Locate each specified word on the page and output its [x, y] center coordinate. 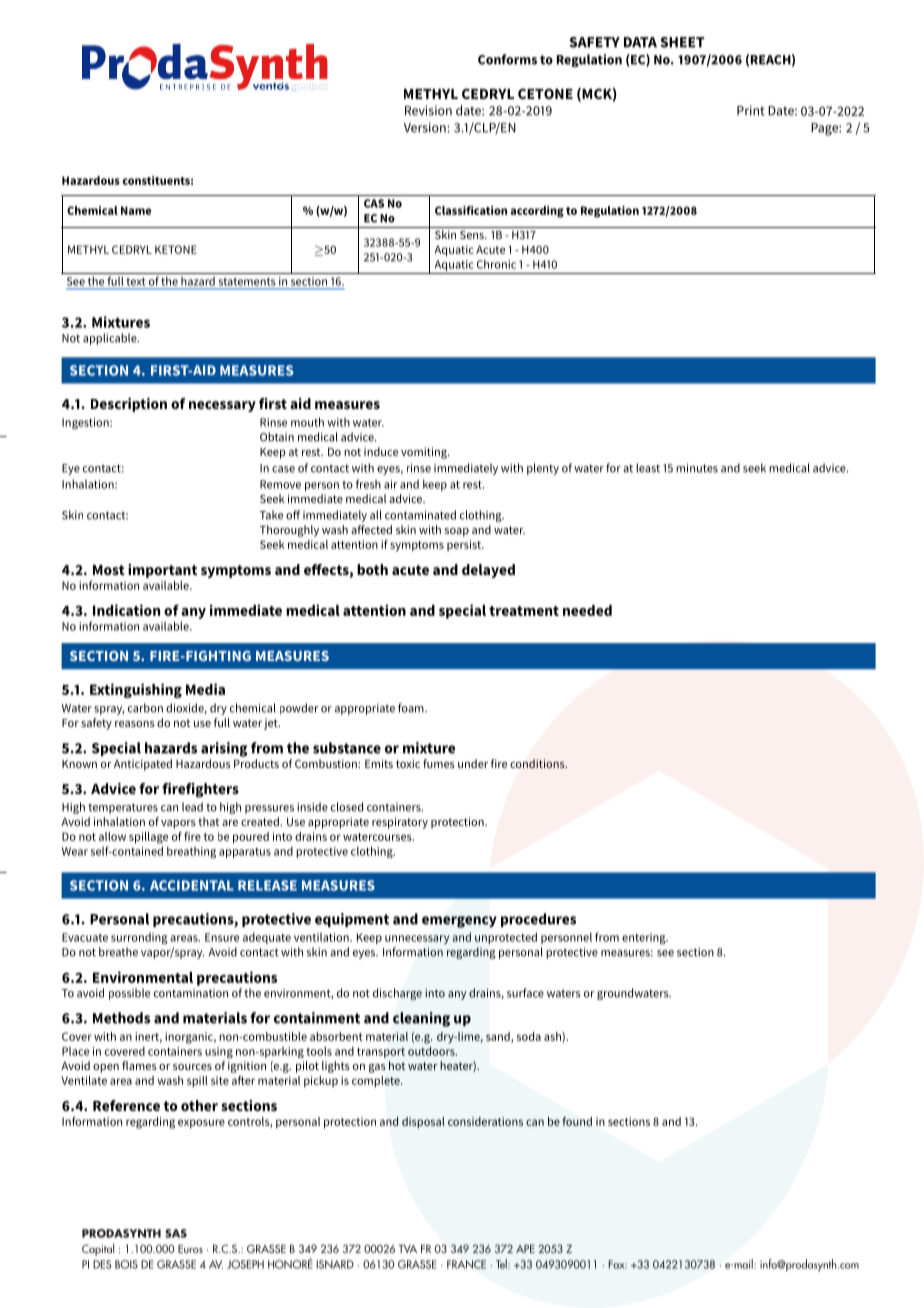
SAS [176, 1233]
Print [751, 110]
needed [587, 610]
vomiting [425, 453]
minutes [697, 468]
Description [129, 405]
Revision [428, 110]
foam [412, 708]
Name [136, 210]
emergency [459, 922]
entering [645, 939]
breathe [118, 952]
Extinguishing [136, 690]
